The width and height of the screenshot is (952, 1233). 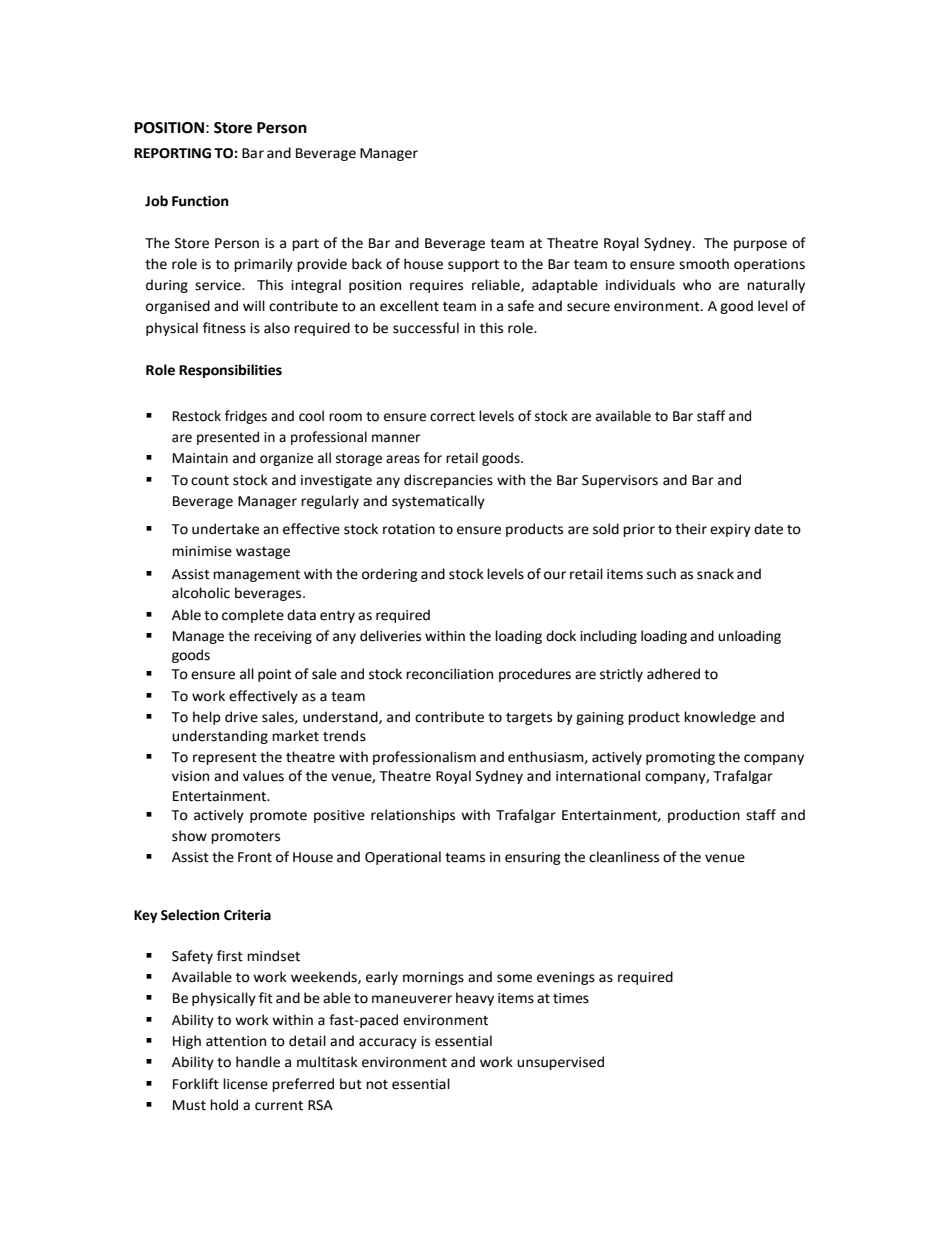 What do you see at coordinates (245, 1084) in the screenshot?
I see `license` at bounding box center [245, 1084].
